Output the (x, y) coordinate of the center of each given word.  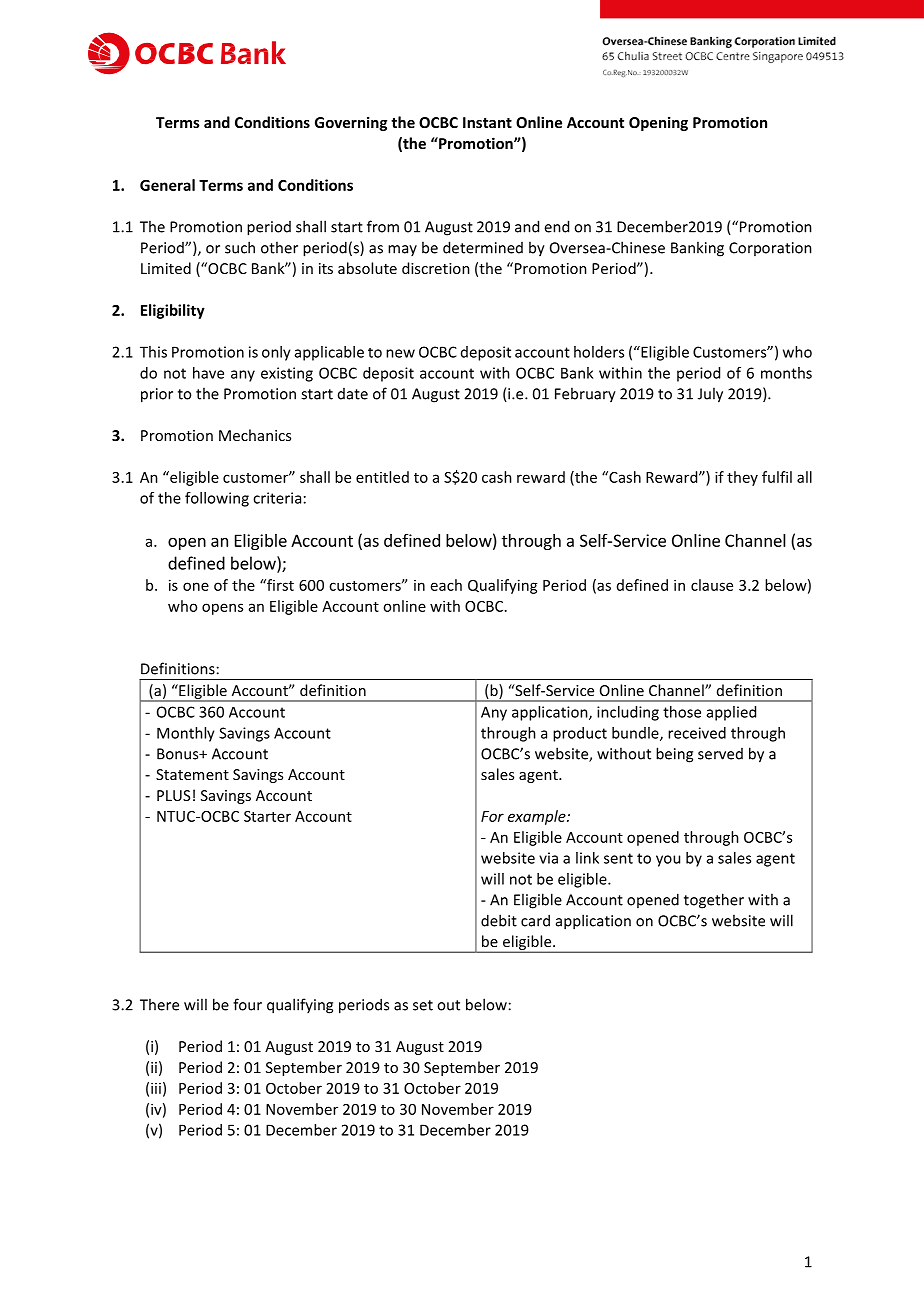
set (423, 1005)
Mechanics (255, 435)
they (742, 478)
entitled (382, 477)
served (720, 754)
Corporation (770, 249)
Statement (192, 774)
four (247, 1004)
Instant (487, 122)
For (492, 816)
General (167, 185)
